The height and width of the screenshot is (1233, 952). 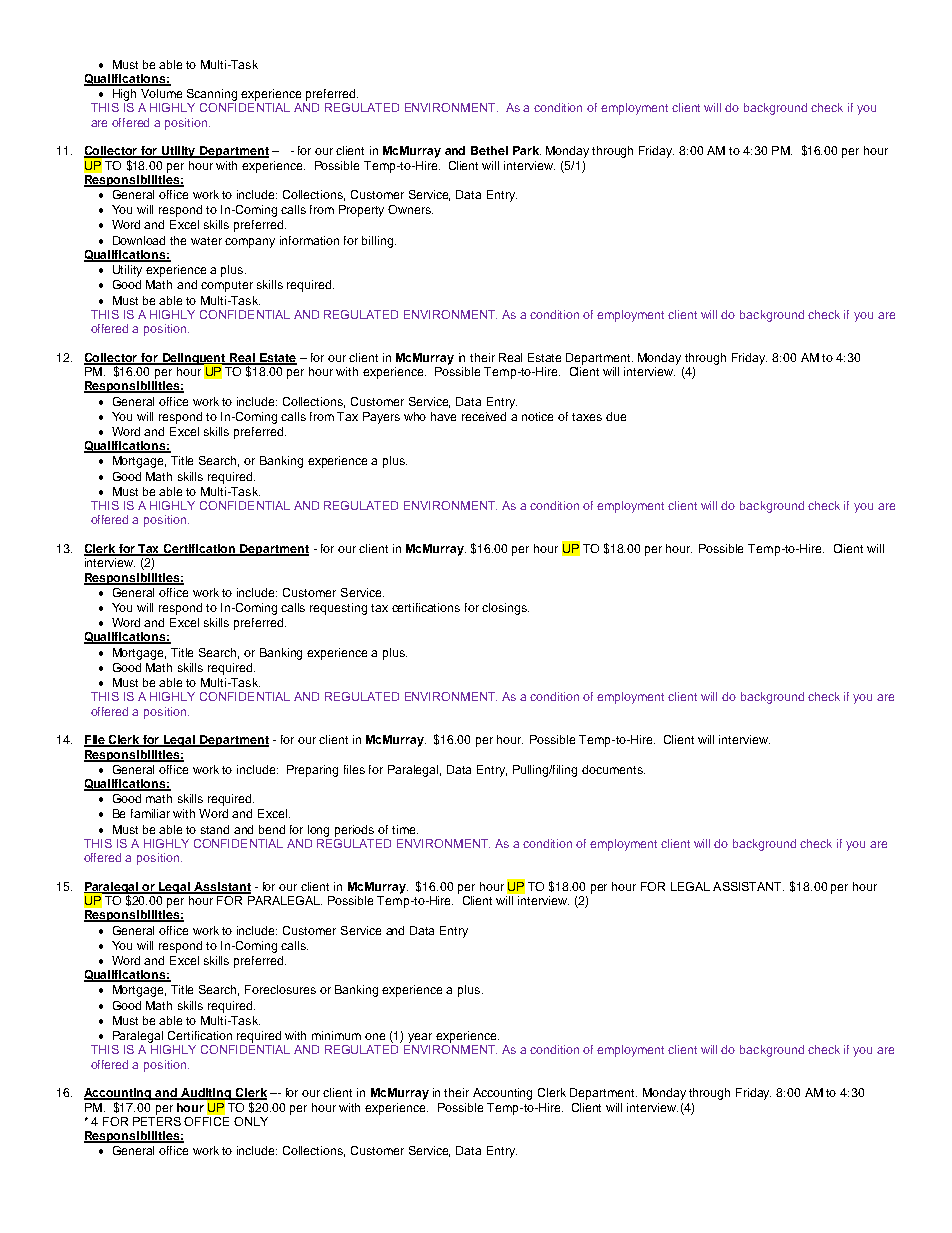 I want to click on computer, so click(x=227, y=286).
